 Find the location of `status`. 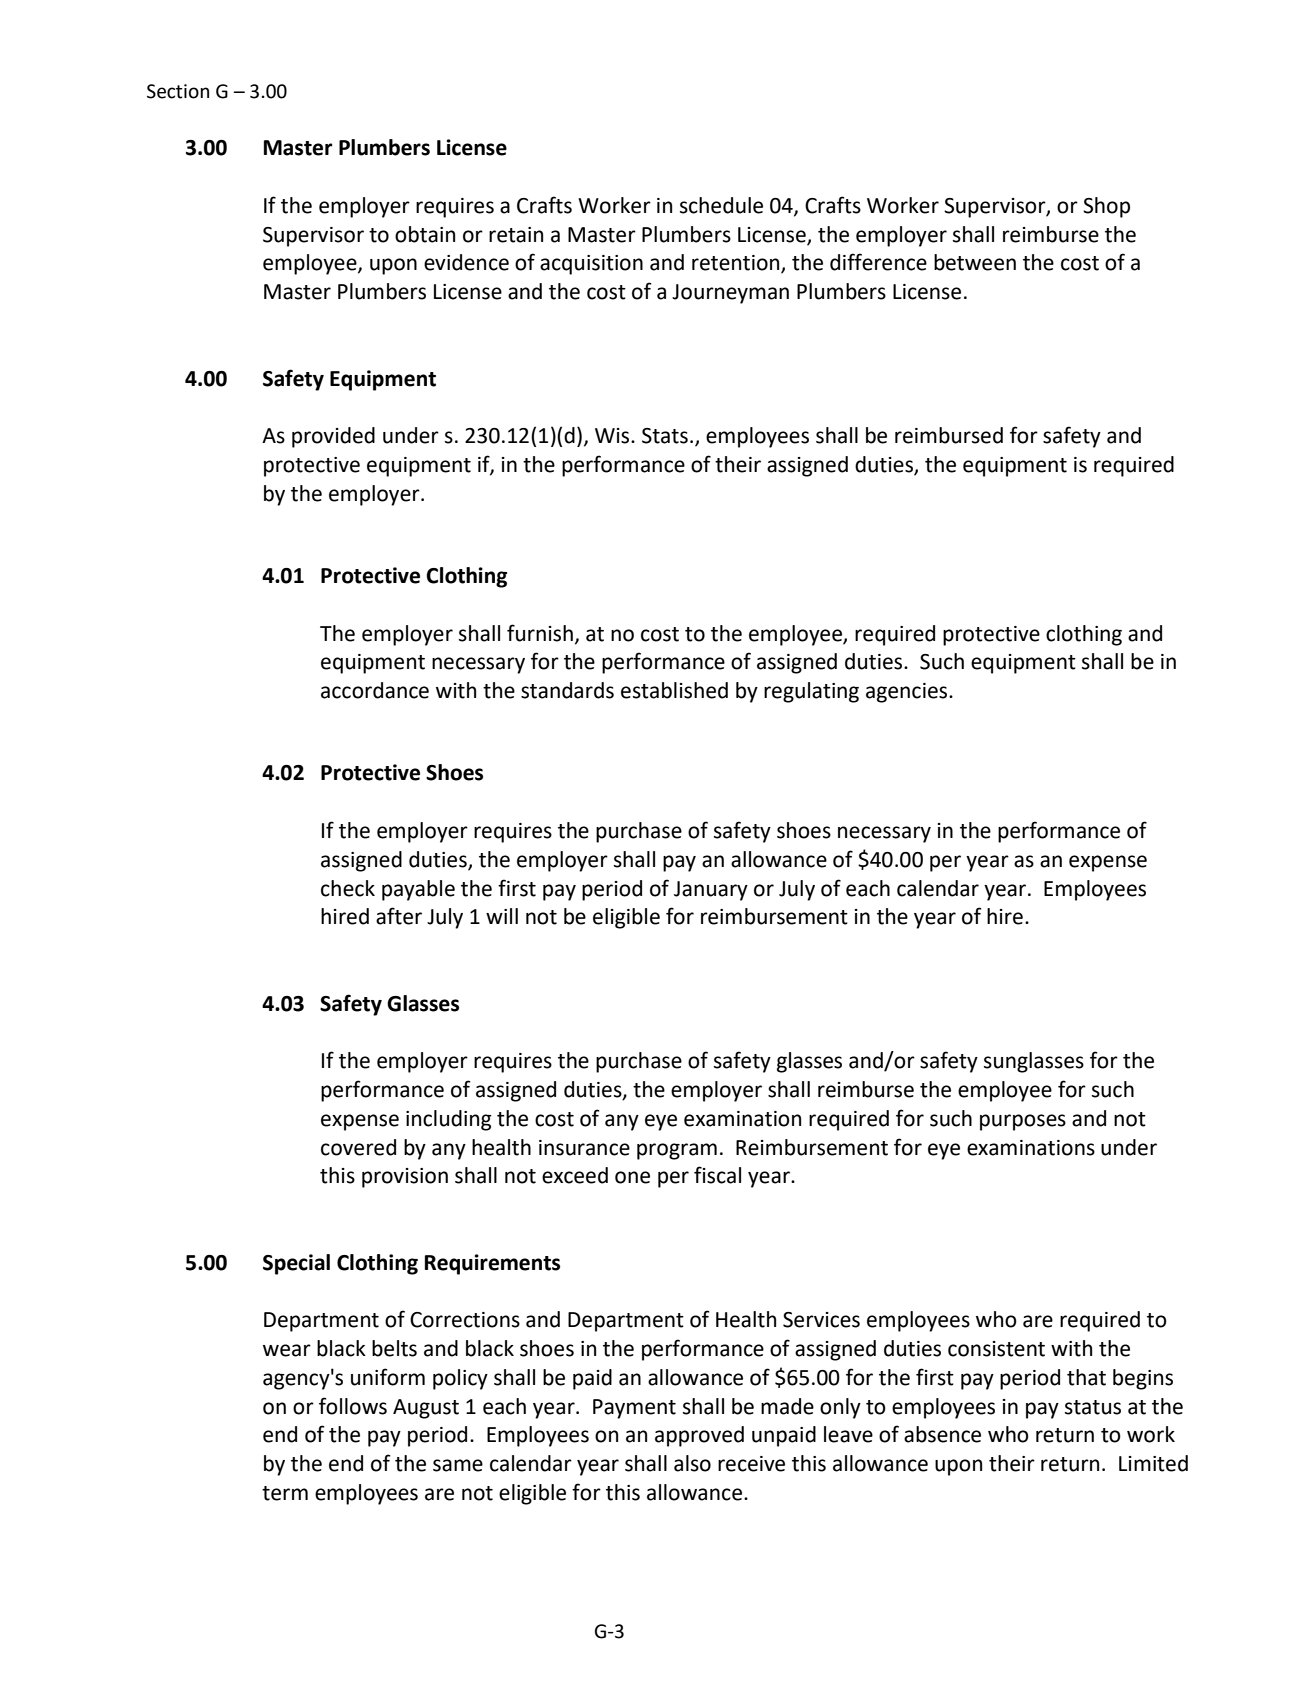

status is located at coordinates (1093, 1407).
